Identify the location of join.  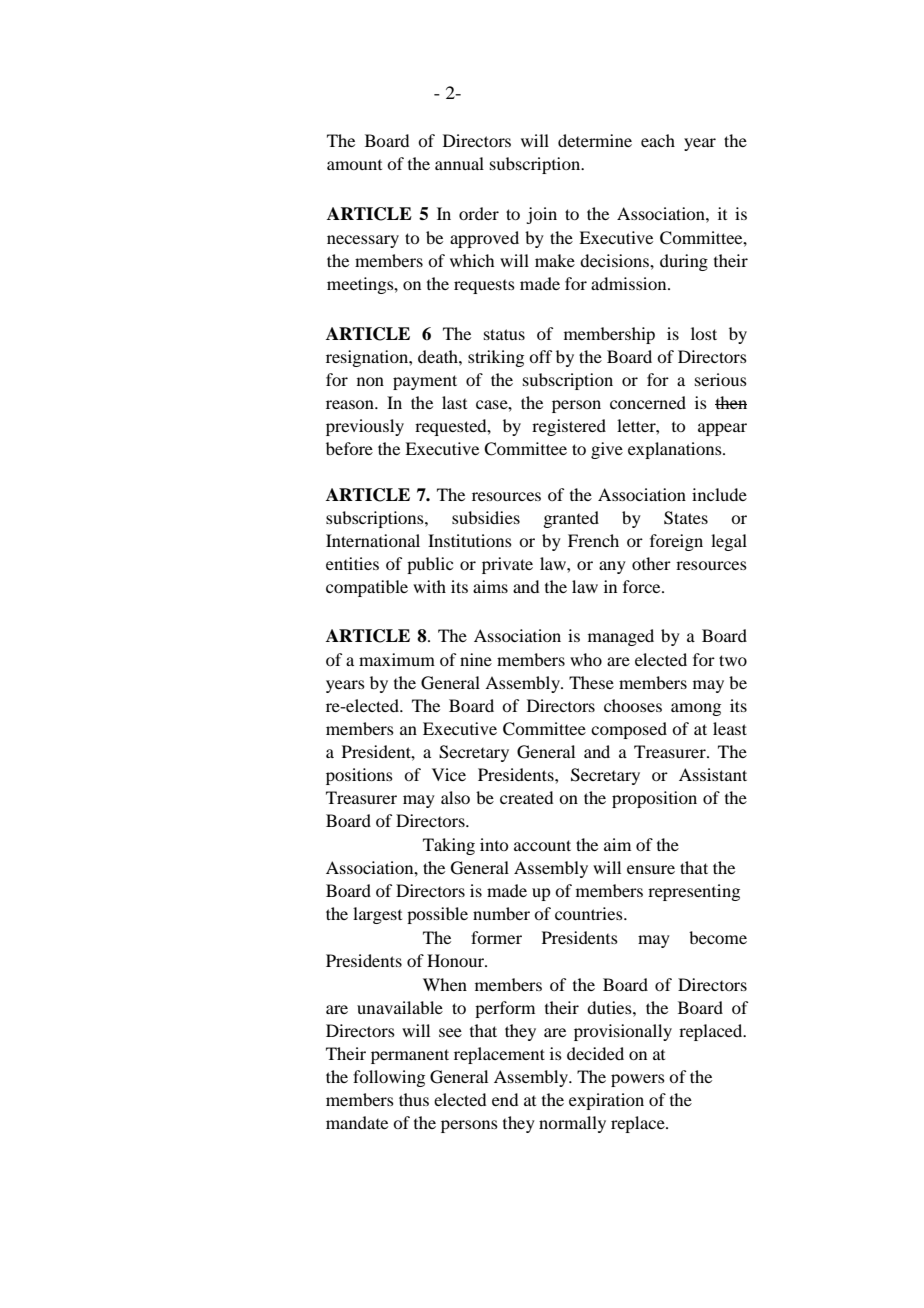
(541, 215).
